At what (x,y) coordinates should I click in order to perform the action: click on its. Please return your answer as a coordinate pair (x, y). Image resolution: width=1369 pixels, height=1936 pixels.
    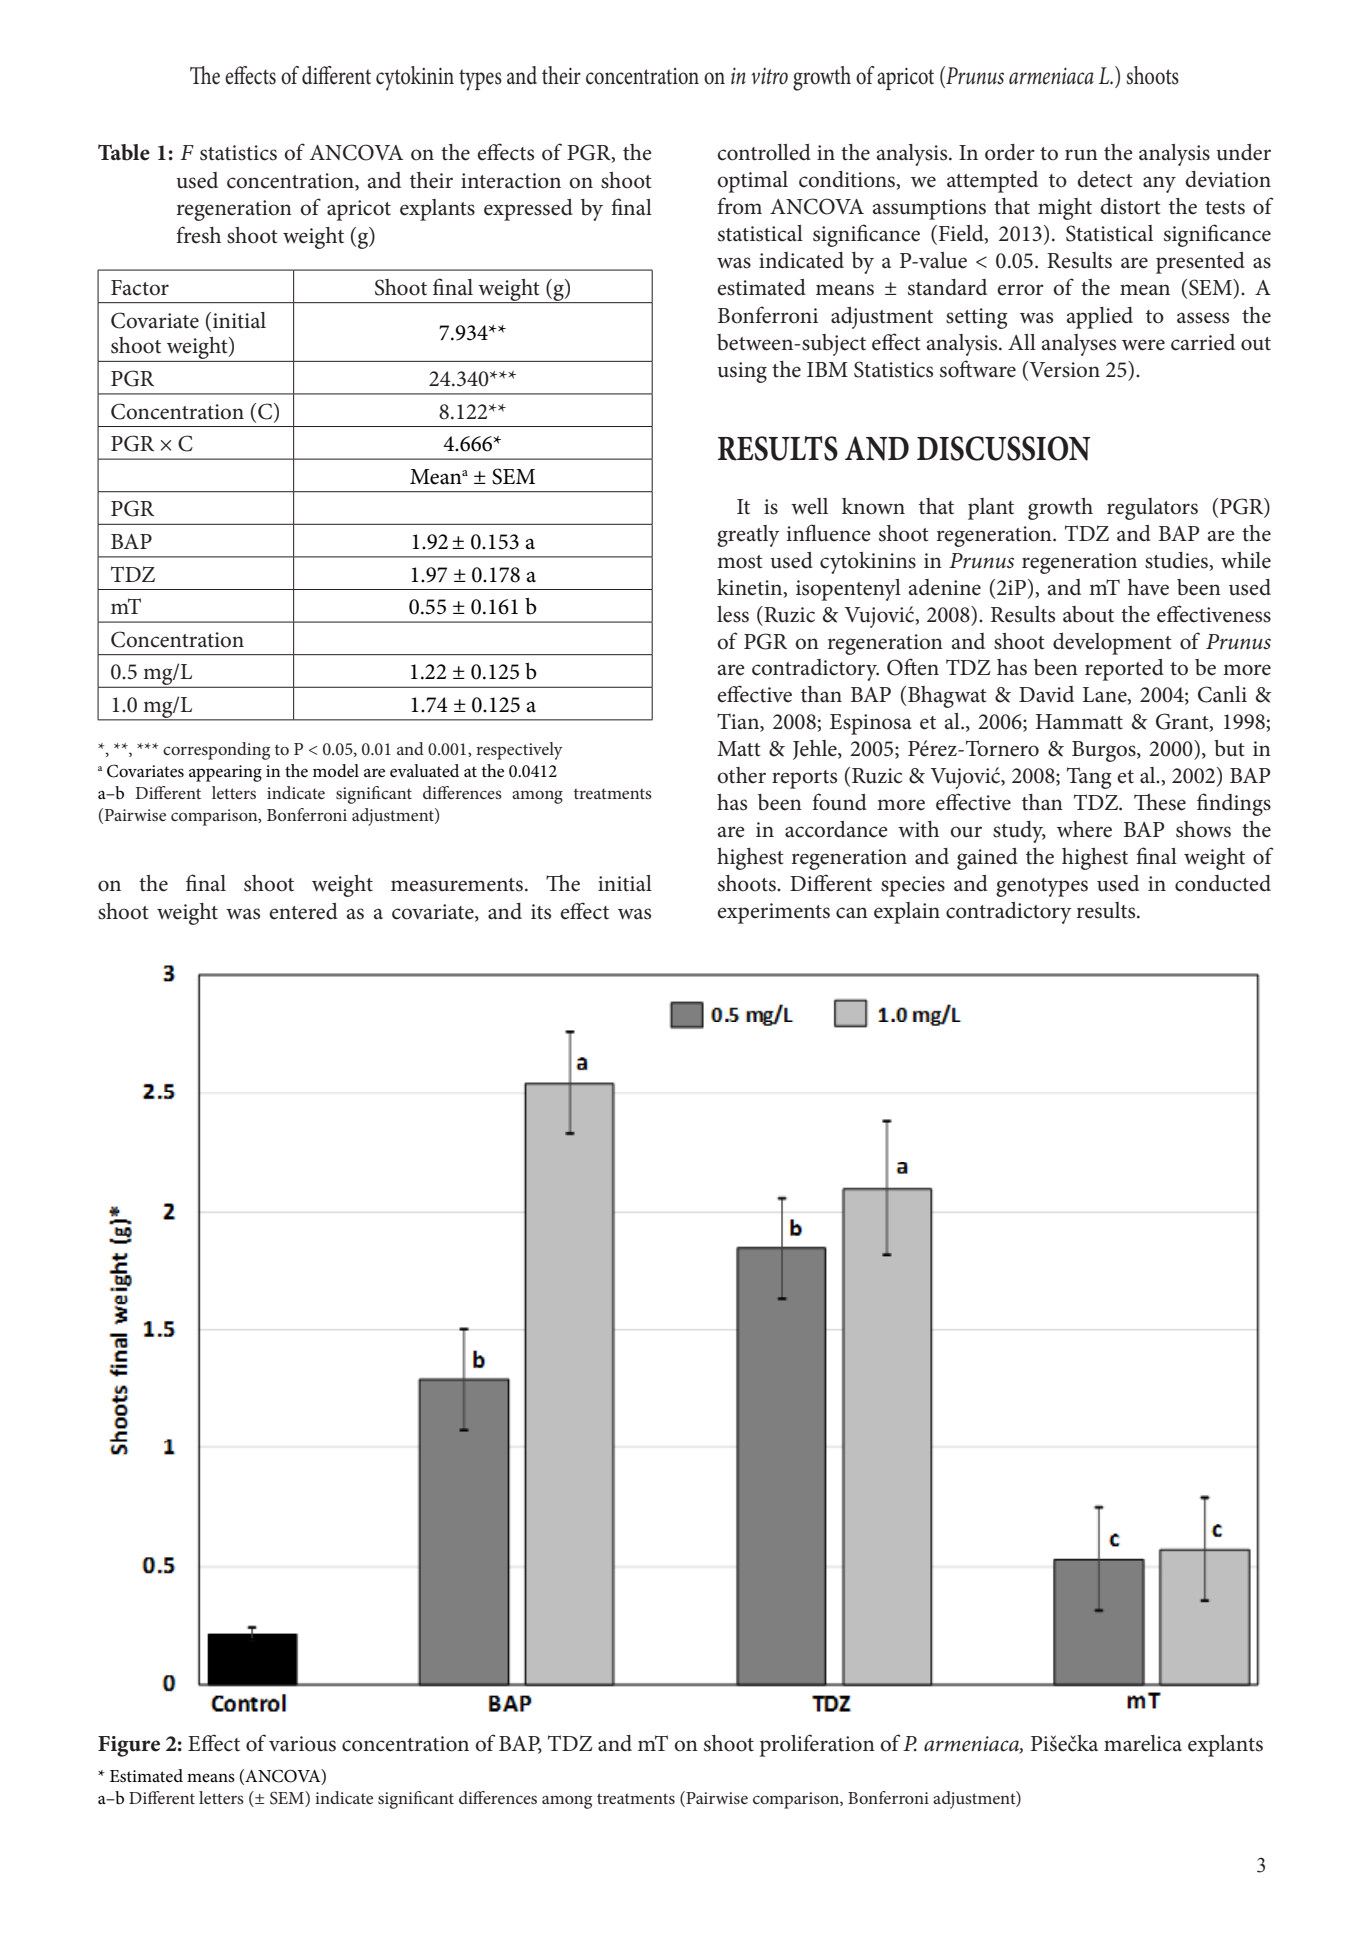
    Looking at the image, I should click on (541, 912).
